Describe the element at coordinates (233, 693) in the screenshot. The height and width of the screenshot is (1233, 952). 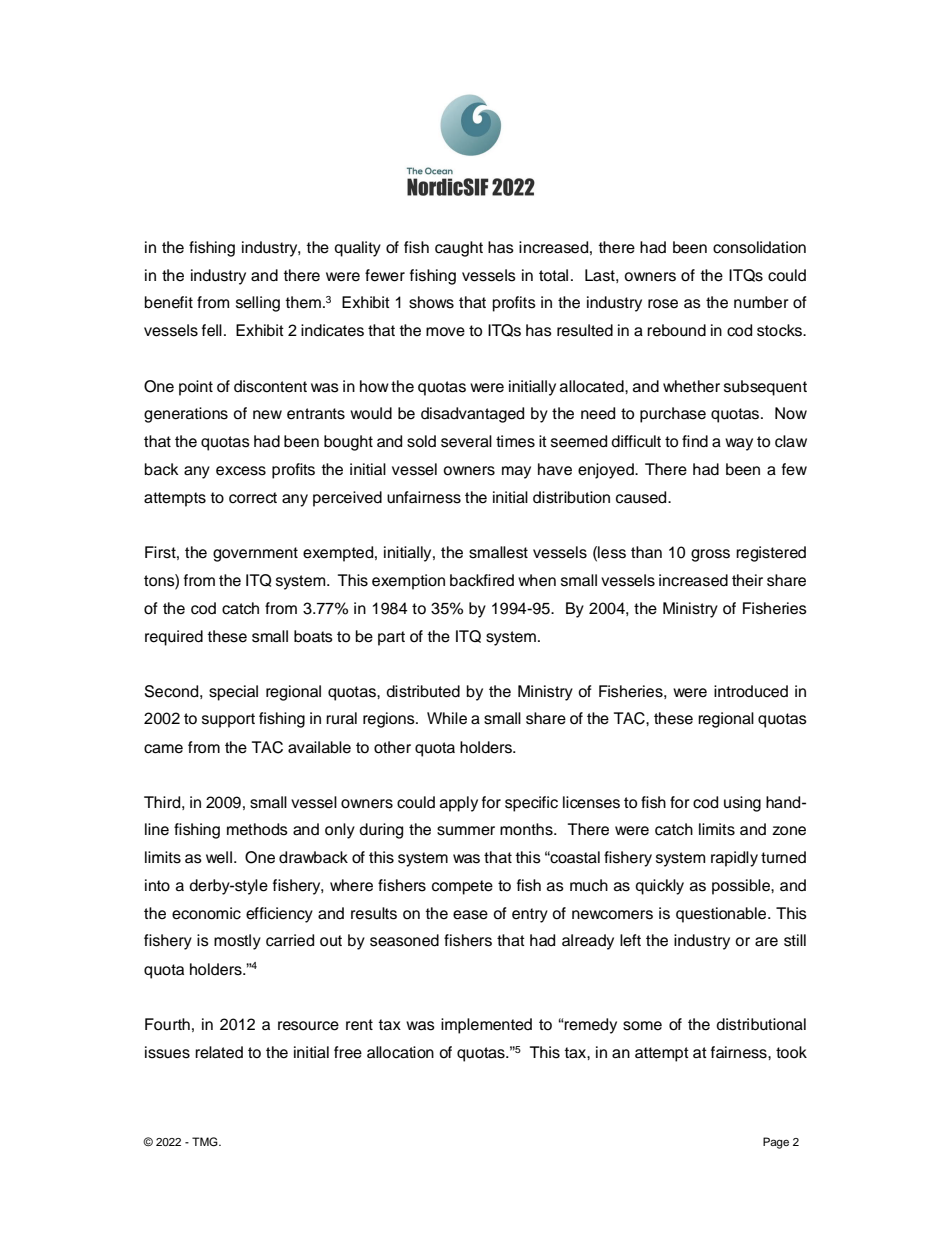
I see `special` at that location.
